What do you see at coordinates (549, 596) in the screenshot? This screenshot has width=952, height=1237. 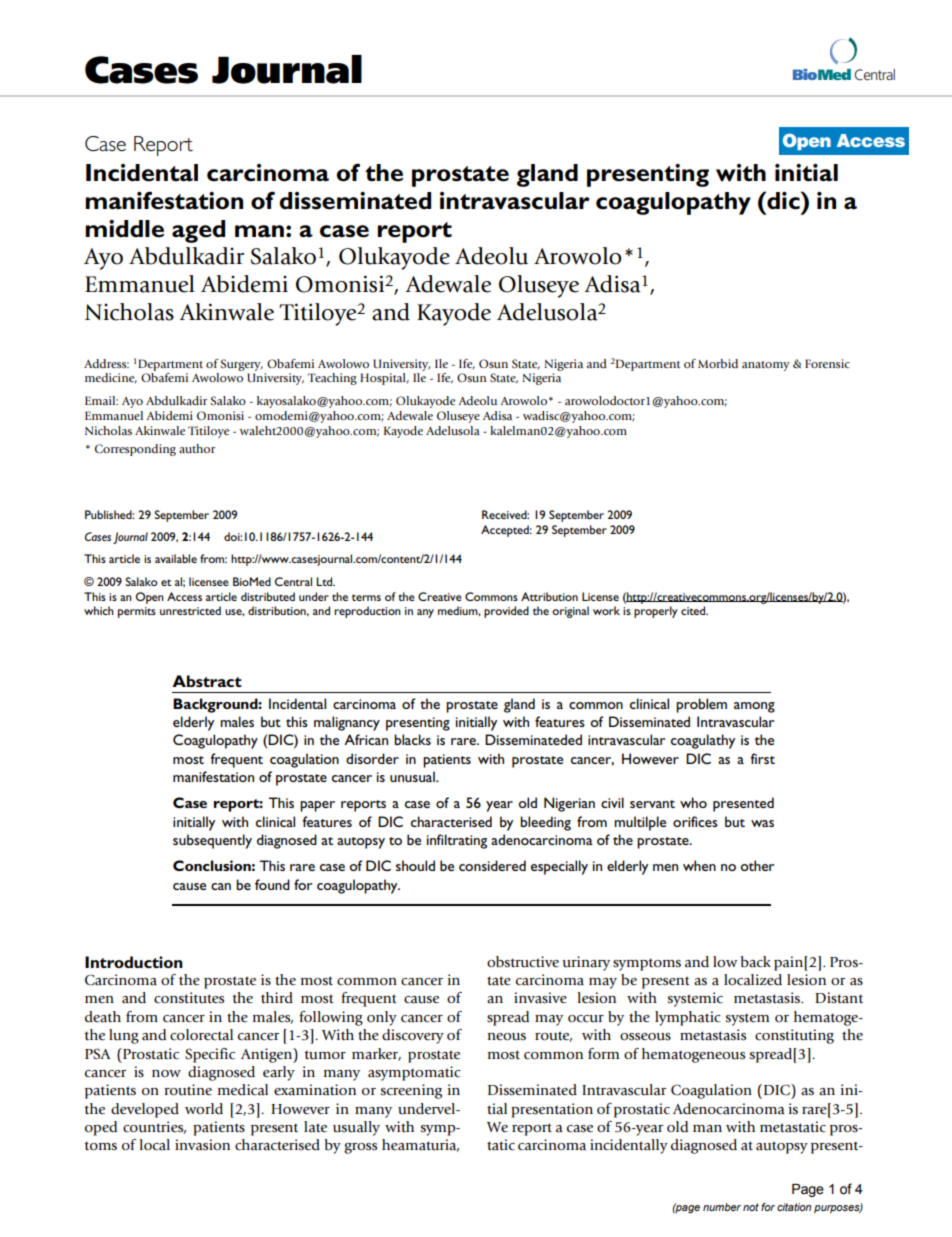 I see `Attribution` at bounding box center [549, 596].
